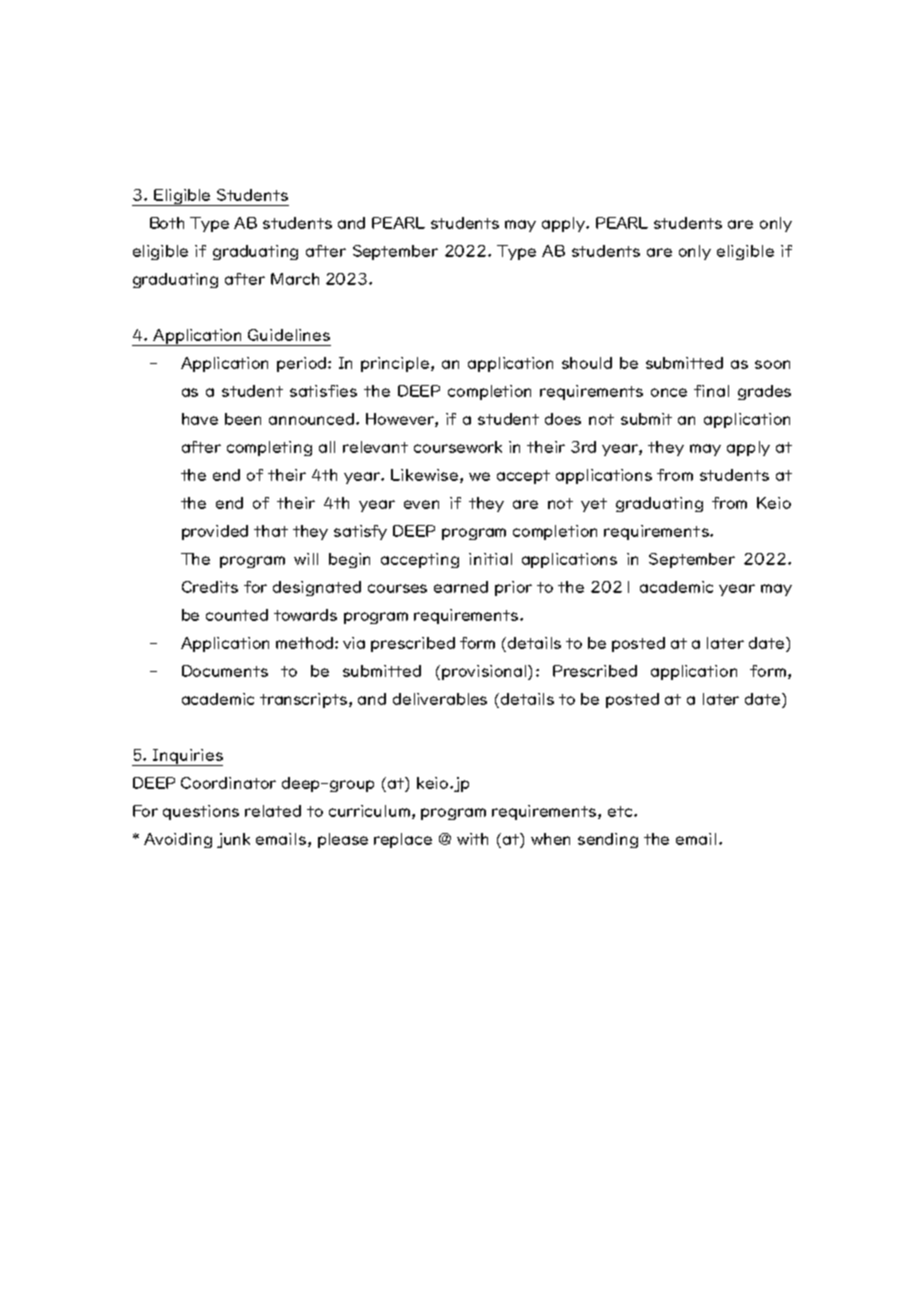 Image resolution: width=924 pixels, height=1309 pixels. Describe the element at coordinates (237, 615) in the screenshot. I see `counted` at that location.
